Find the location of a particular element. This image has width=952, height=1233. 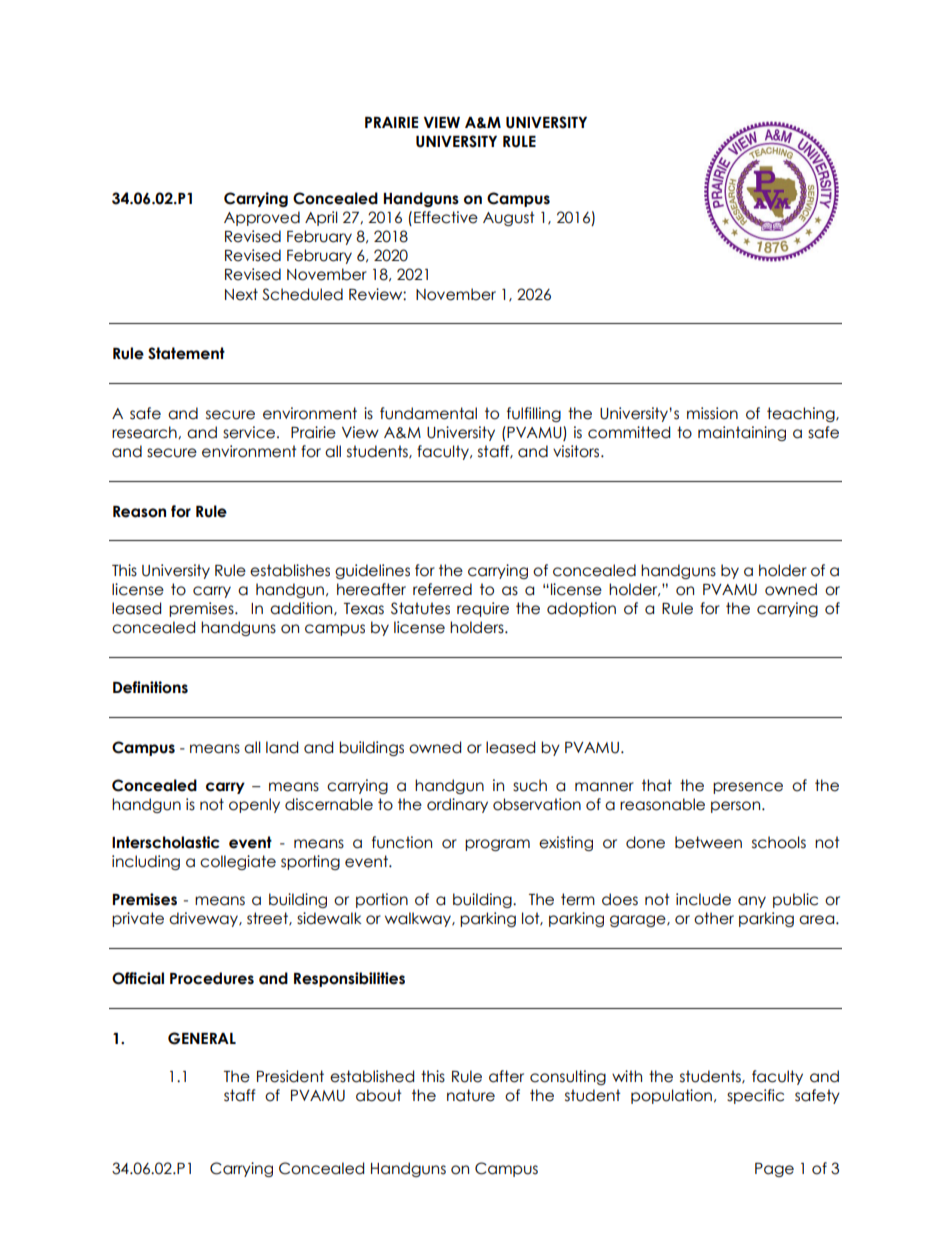

require is located at coordinates (483, 609).
